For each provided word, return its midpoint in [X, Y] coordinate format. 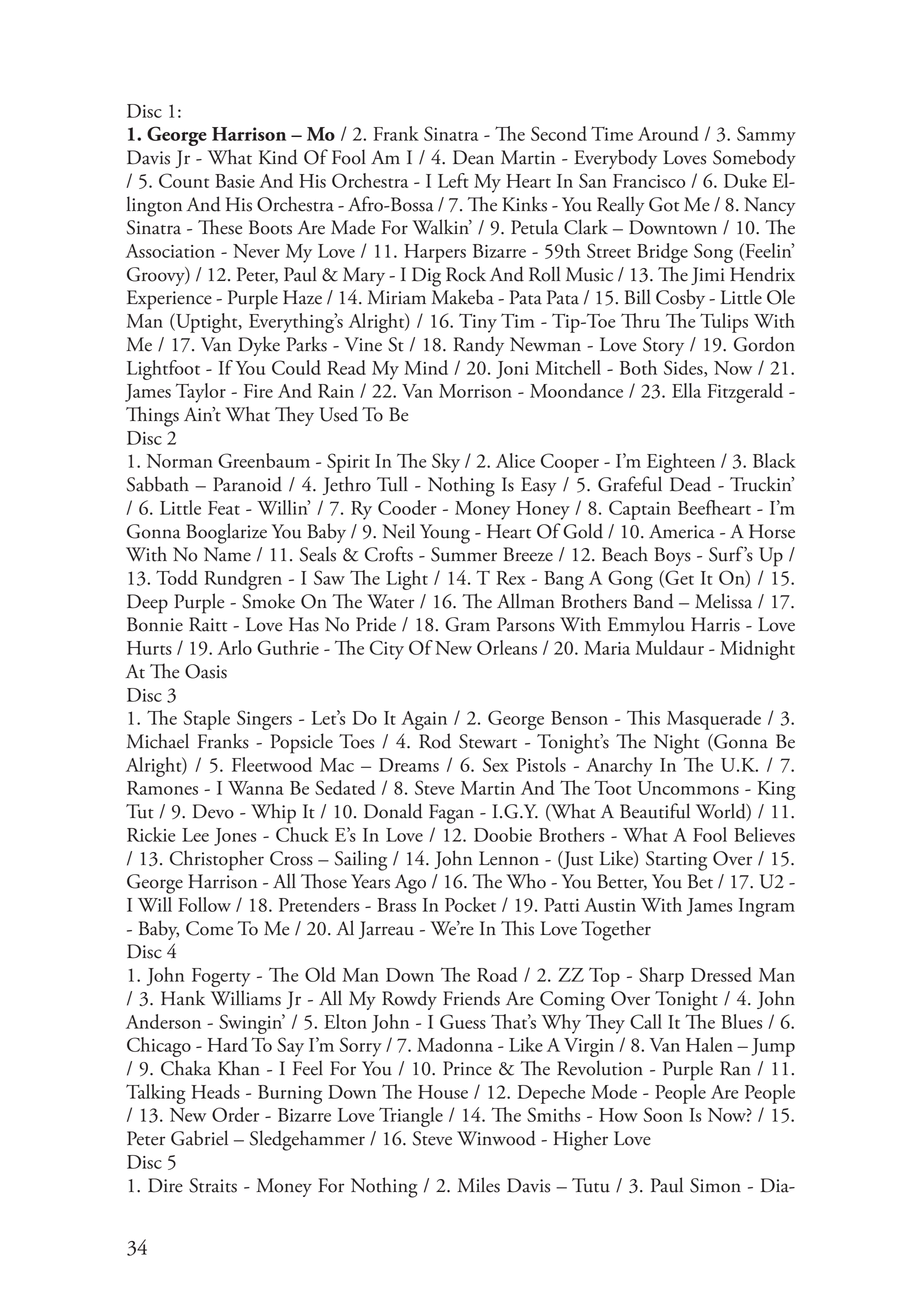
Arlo [234, 647]
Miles [478, 1185]
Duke [745, 180]
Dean [473, 157]
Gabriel [199, 1138]
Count [184, 180]
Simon [715, 1185]
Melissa [723, 601]
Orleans [507, 647]
